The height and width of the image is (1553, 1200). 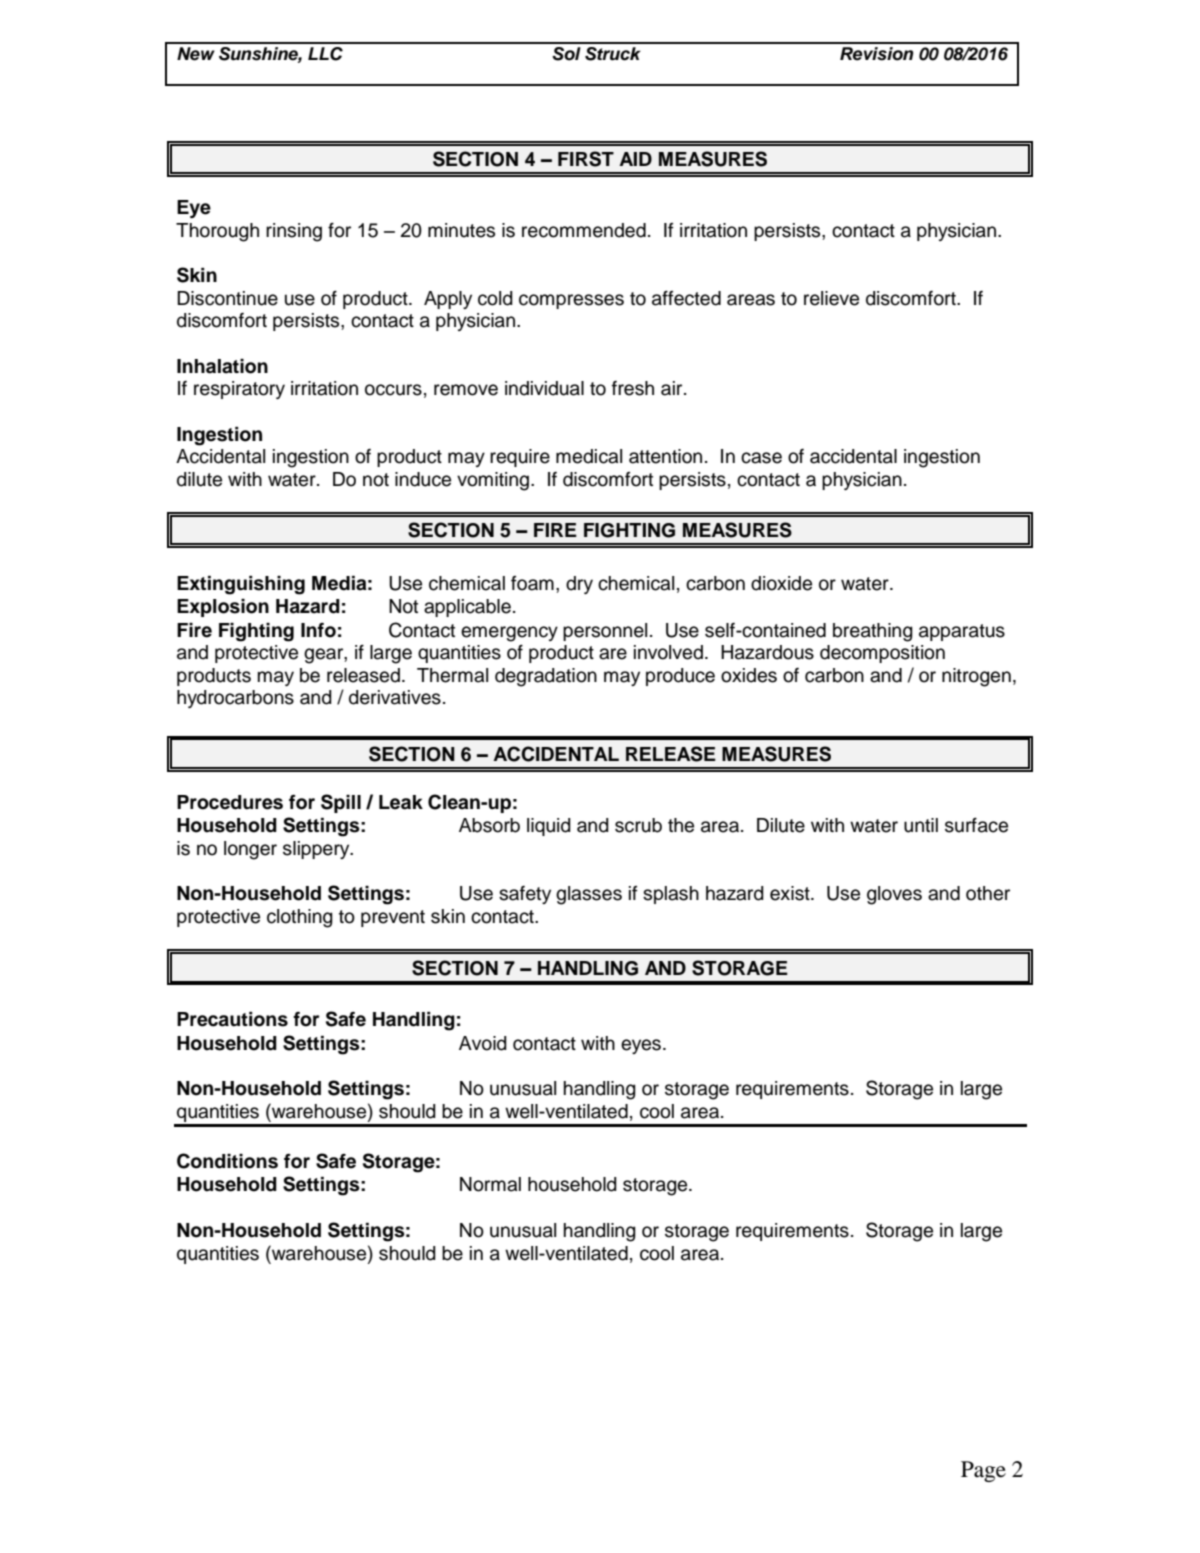 I want to click on Precautions, so click(x=232, y=1019).
